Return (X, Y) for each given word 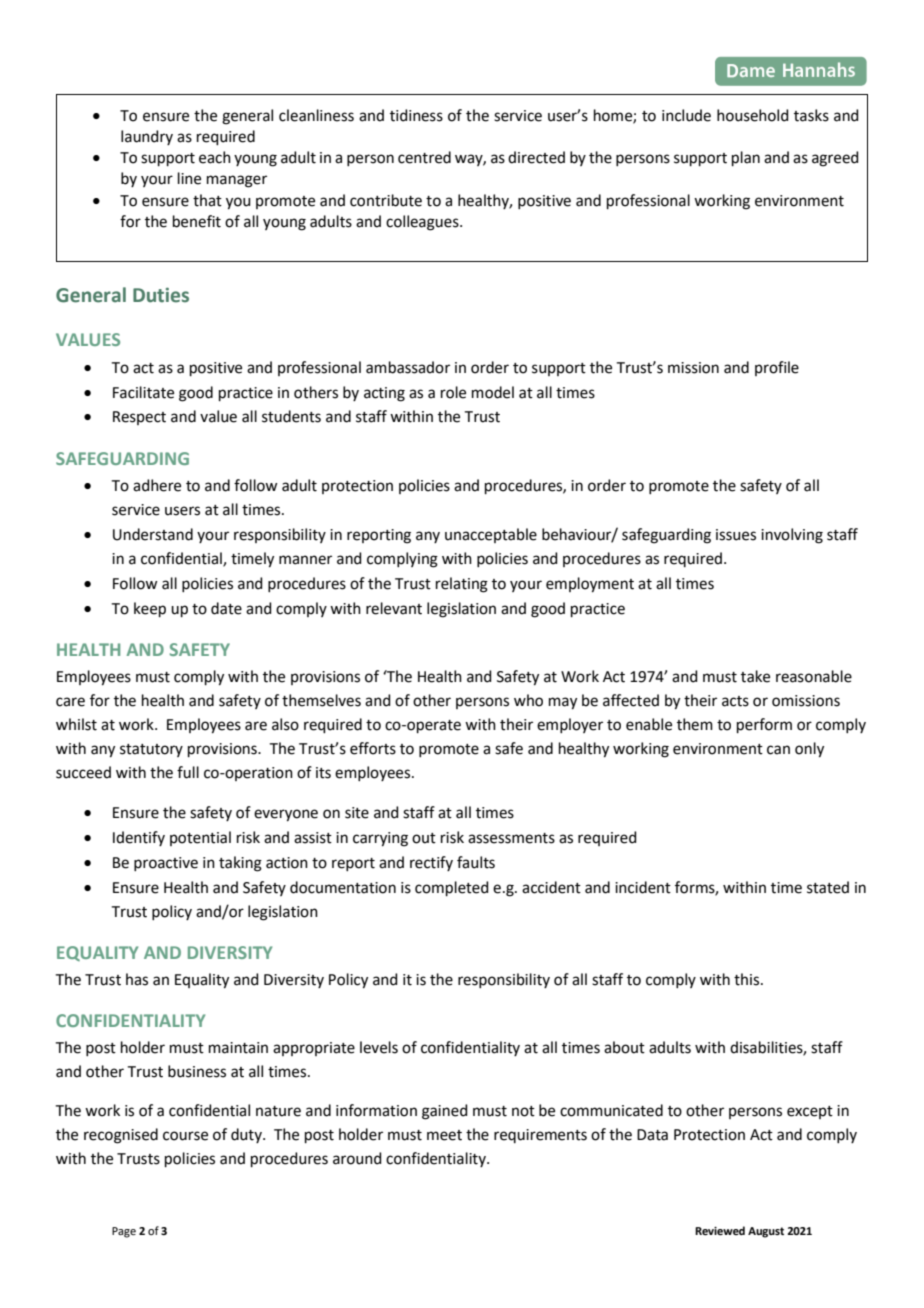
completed (452, 888)
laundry (147, 137)
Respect (139, 418)
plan (746, 158)
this (748, 979)
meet (444, 1135)
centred (424, 157)
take (755, 676)
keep (150, 609)
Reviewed (720, 1230)
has (137, 979)
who (528, 700)
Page (124, 1232)
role (453, 392)
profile (777, 368)
